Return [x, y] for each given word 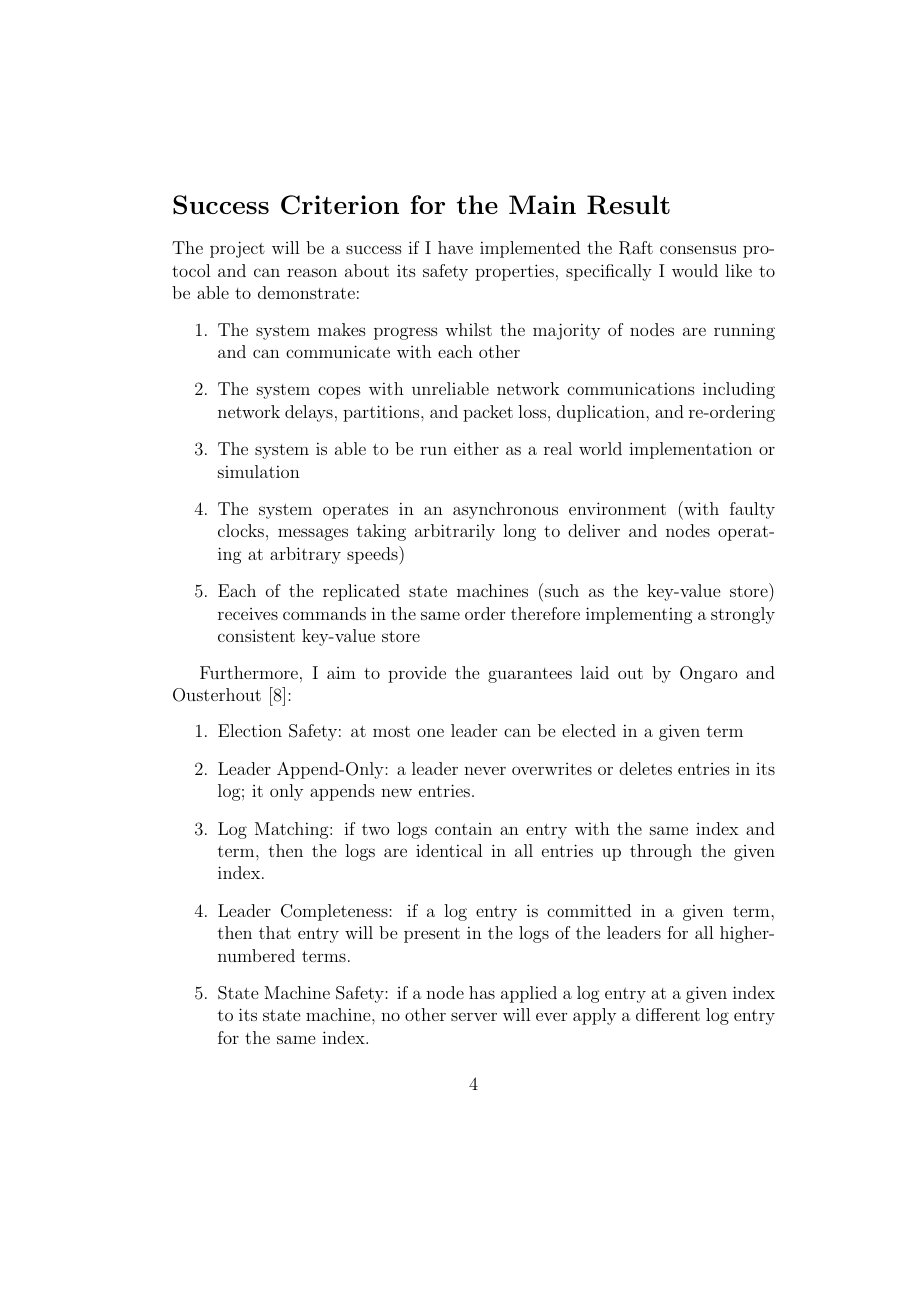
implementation [690, 450]
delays [309, 413]
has [482, 992]
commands [324, 613]
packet [488, 413]
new [396, 792]
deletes [645, 768]
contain [463, 828]
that [275, 932]
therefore [545, 613]
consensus [698, 249]
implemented [530, 249]
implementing [639, 615]
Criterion [340, 205]
